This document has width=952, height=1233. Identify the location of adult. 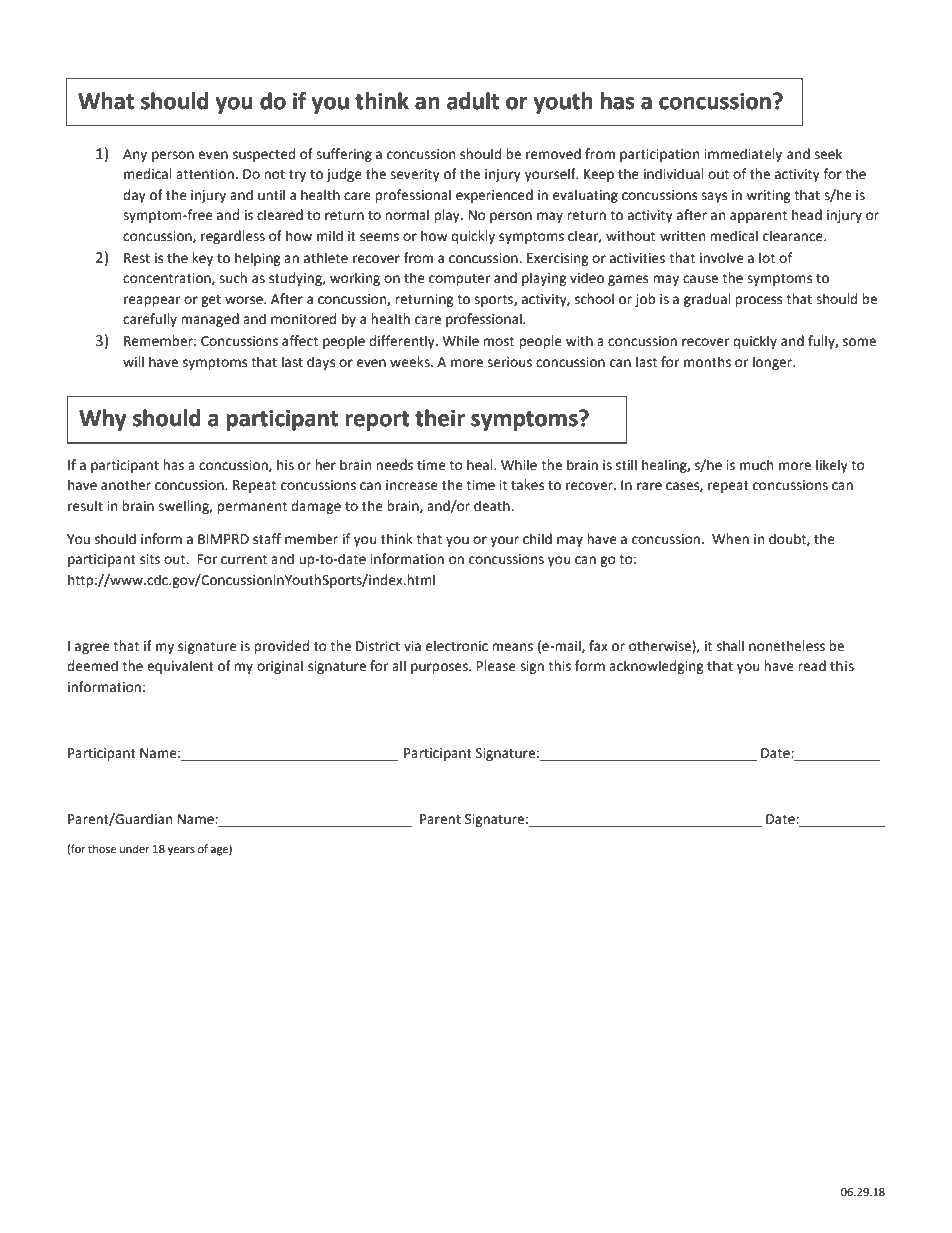
(473, 101).
